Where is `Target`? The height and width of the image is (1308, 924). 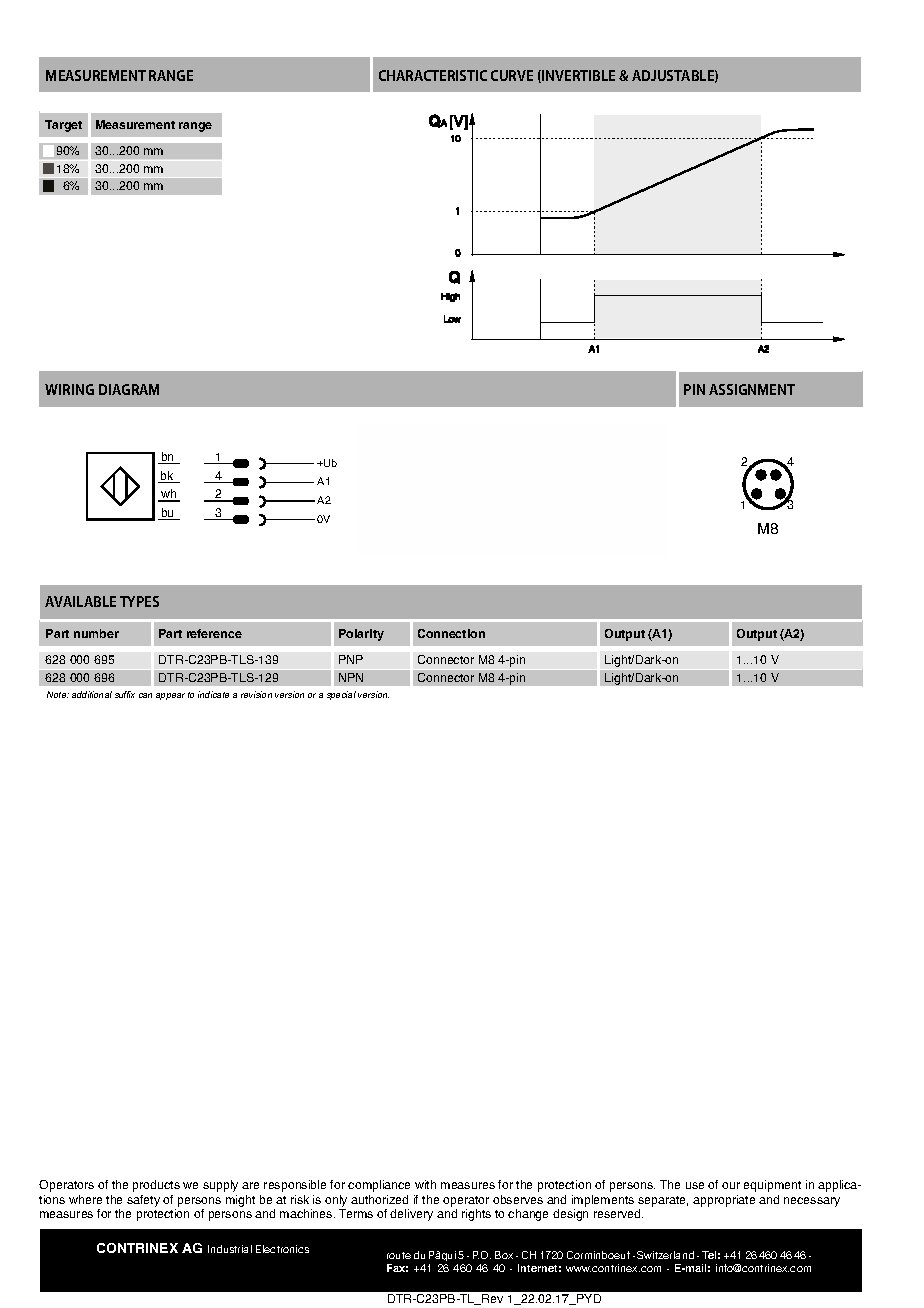
Target is located at coordinates (63, 126).
